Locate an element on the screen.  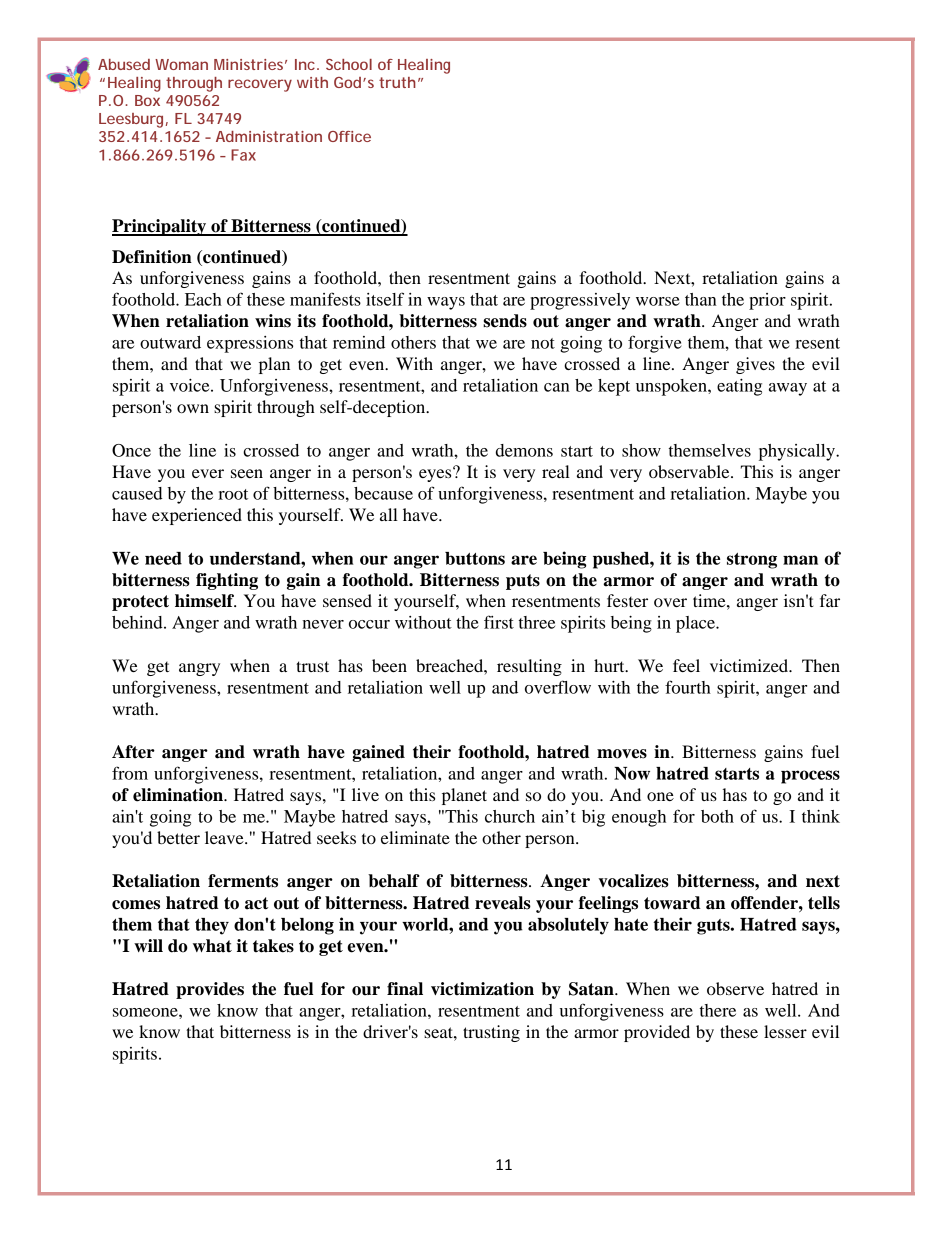
provides is located at coordinates (210, 990).
